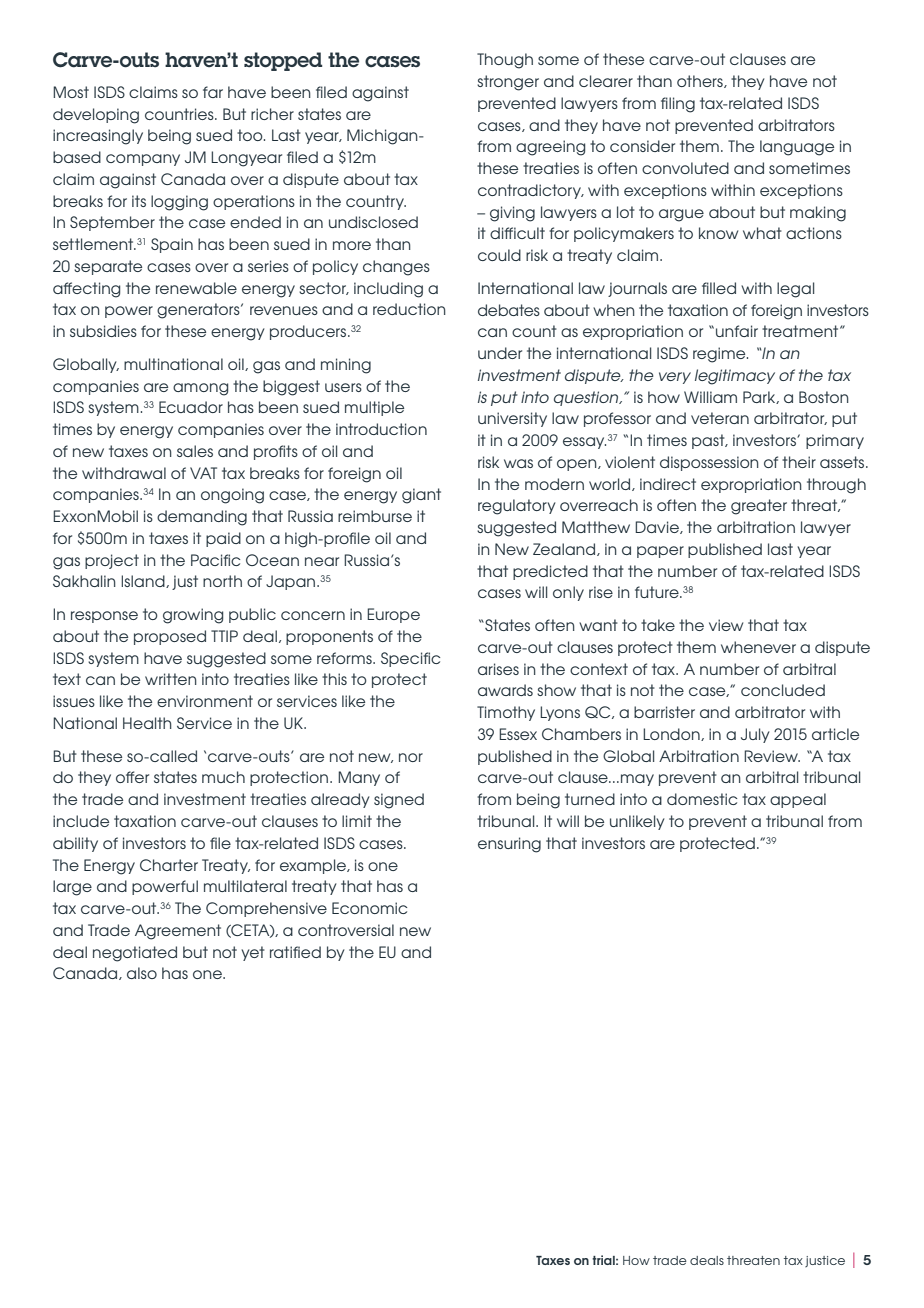  I want to click on others, so click(701, 81).
